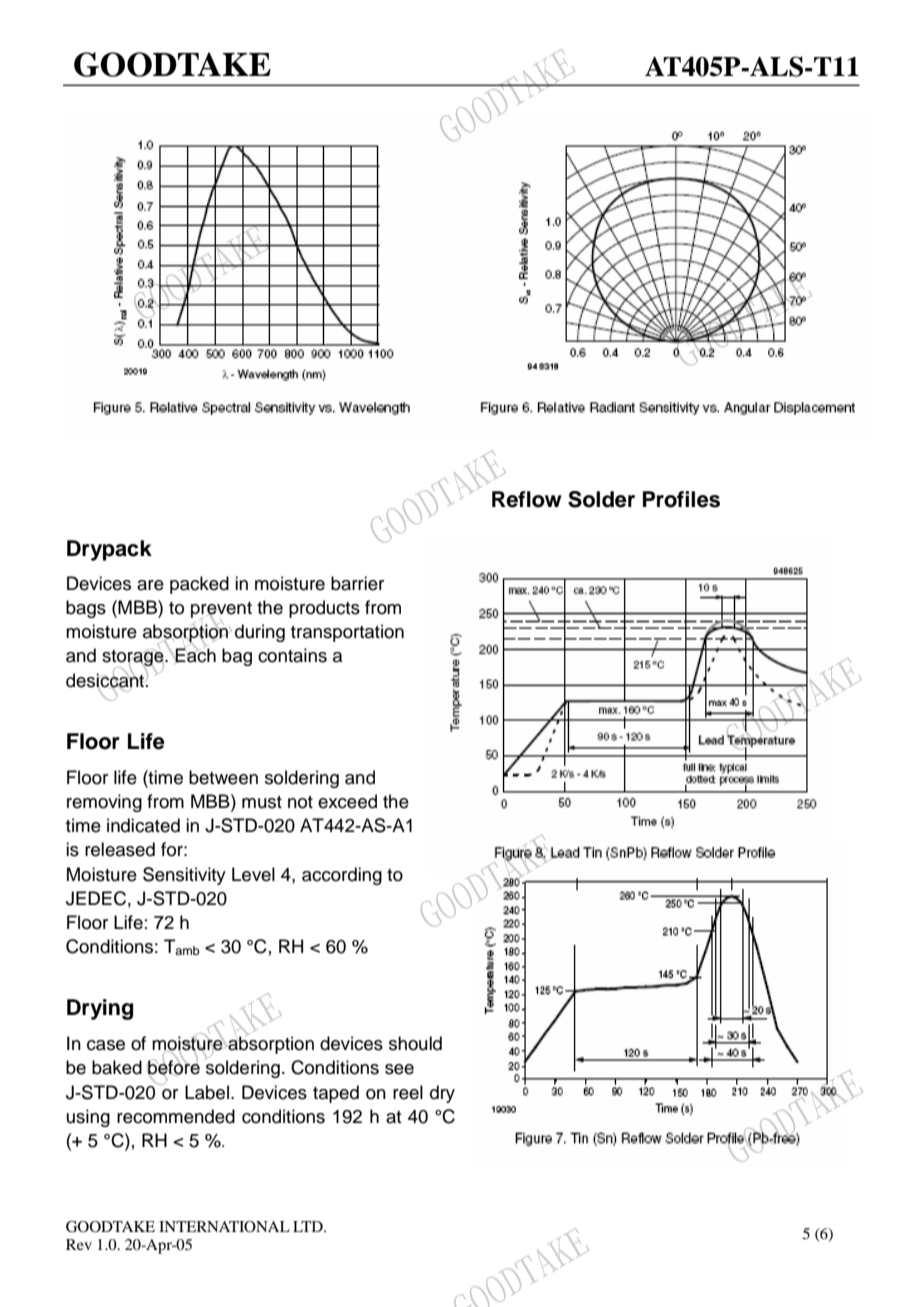  I want to click on Sensitivity, so click(184, 876).
